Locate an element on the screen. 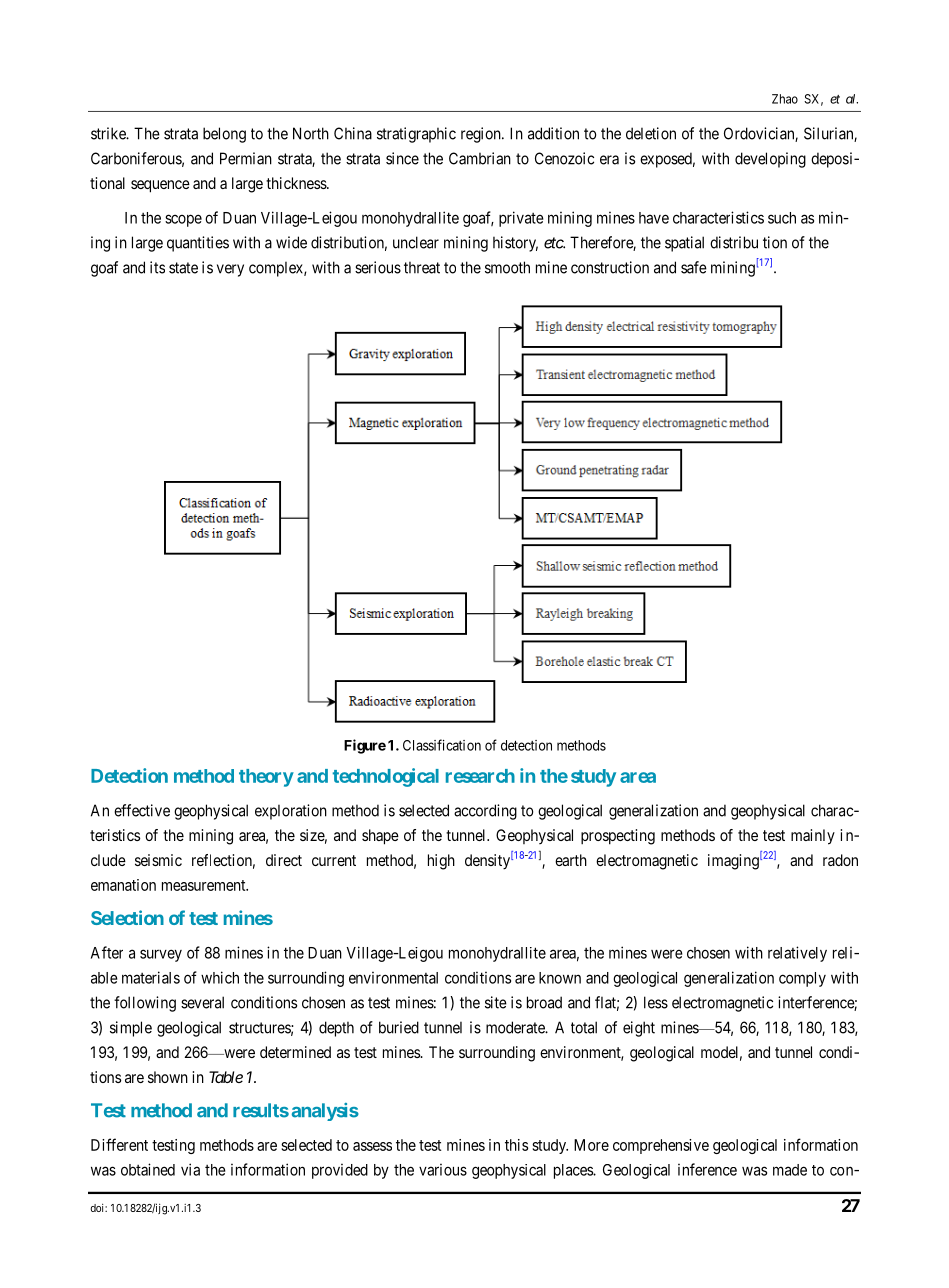  relatively is located at coordinates (797, 954).
